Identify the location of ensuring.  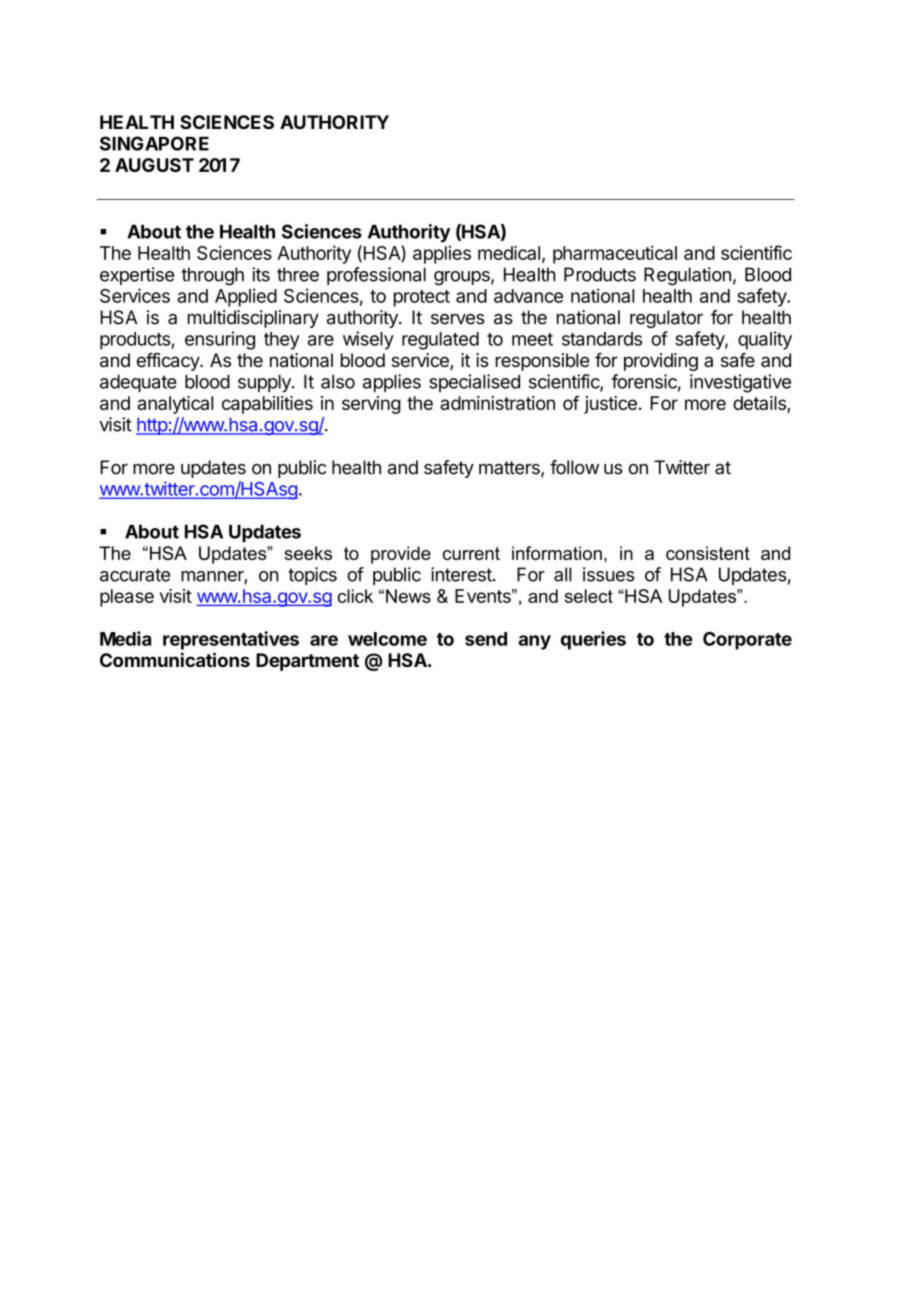
(220, 340).
